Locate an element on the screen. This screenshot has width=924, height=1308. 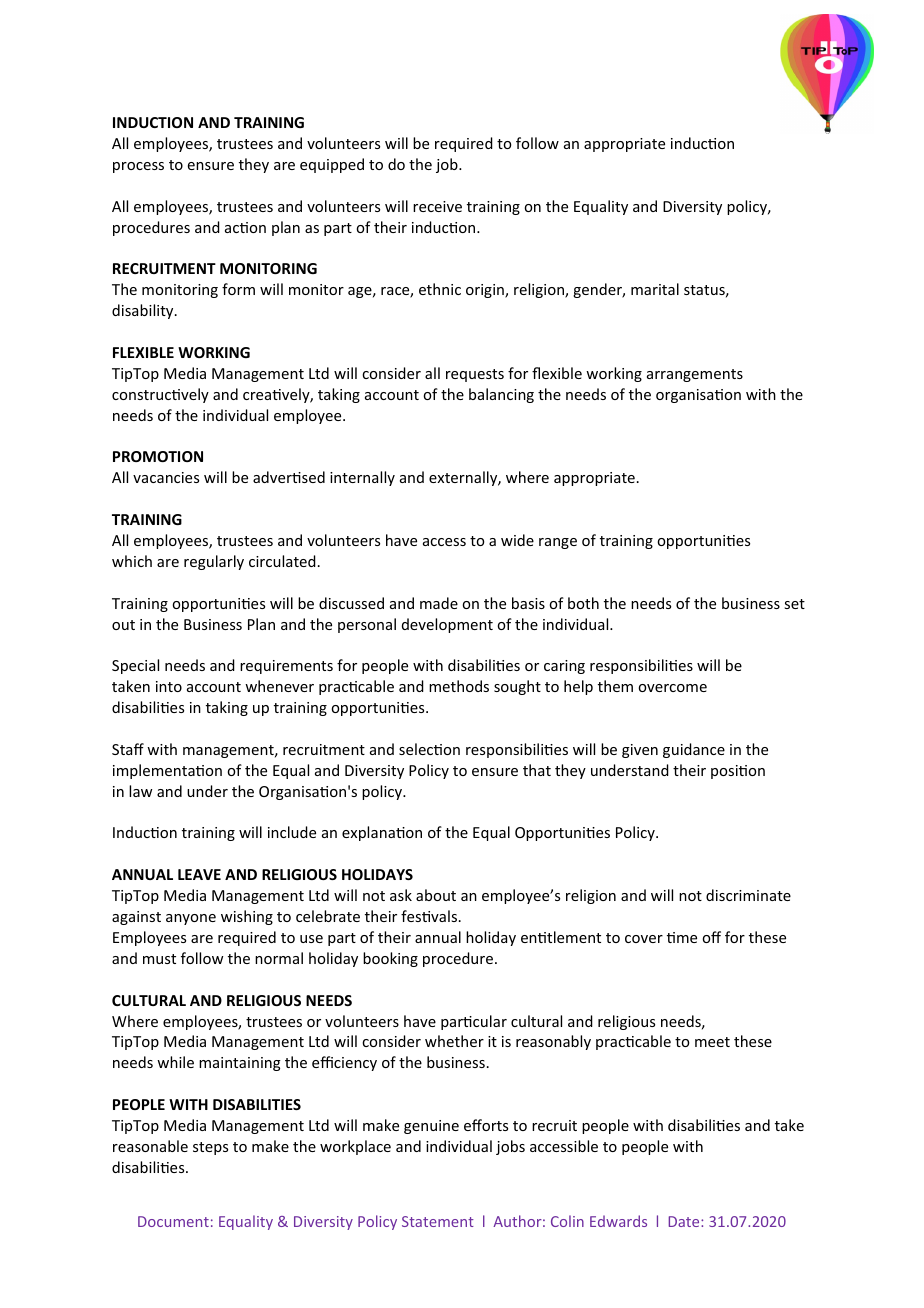
Date is located at coordinates (685, 1221).
